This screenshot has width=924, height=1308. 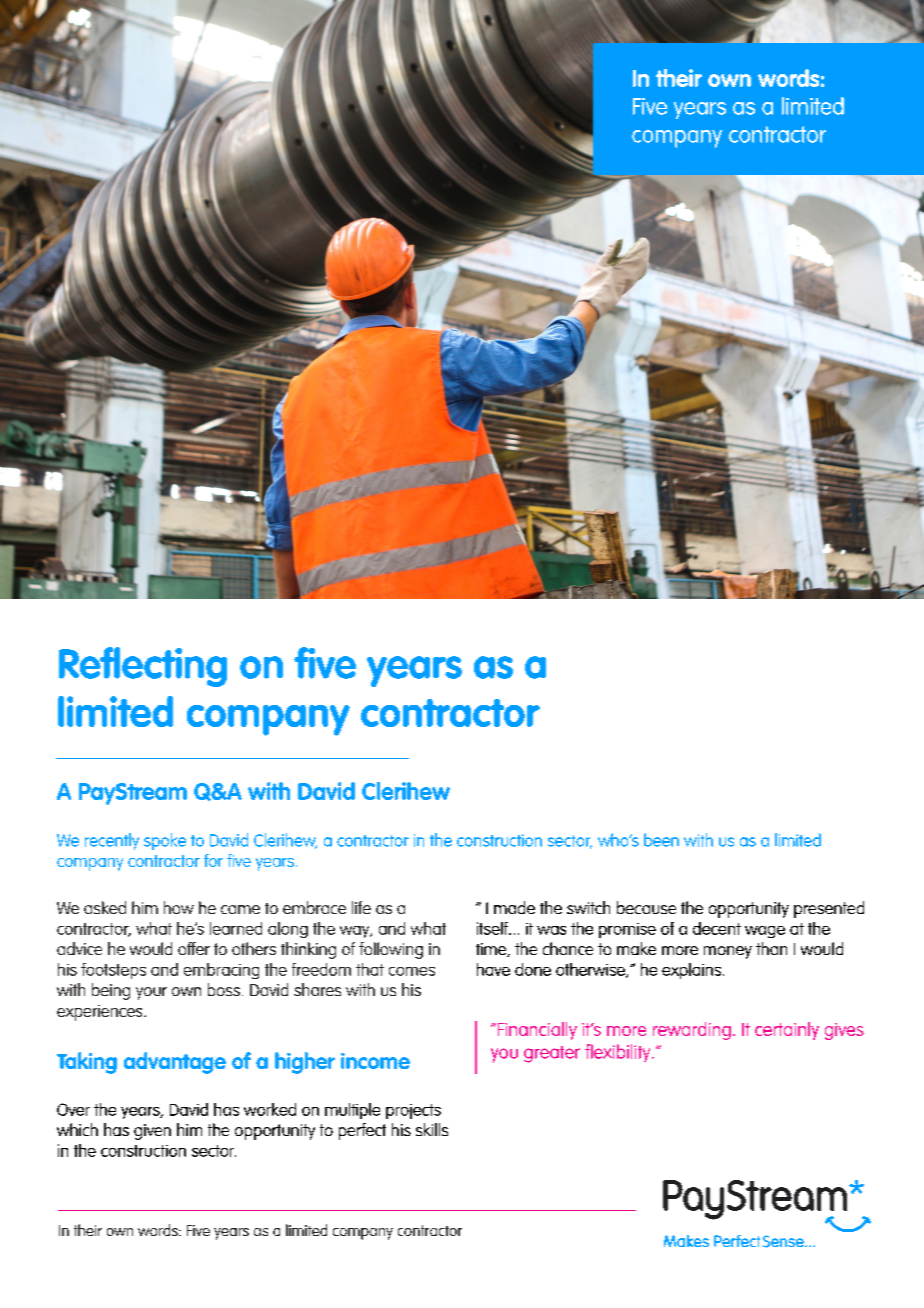 I want to click on Reflecting, so click(x=143, y=667).
